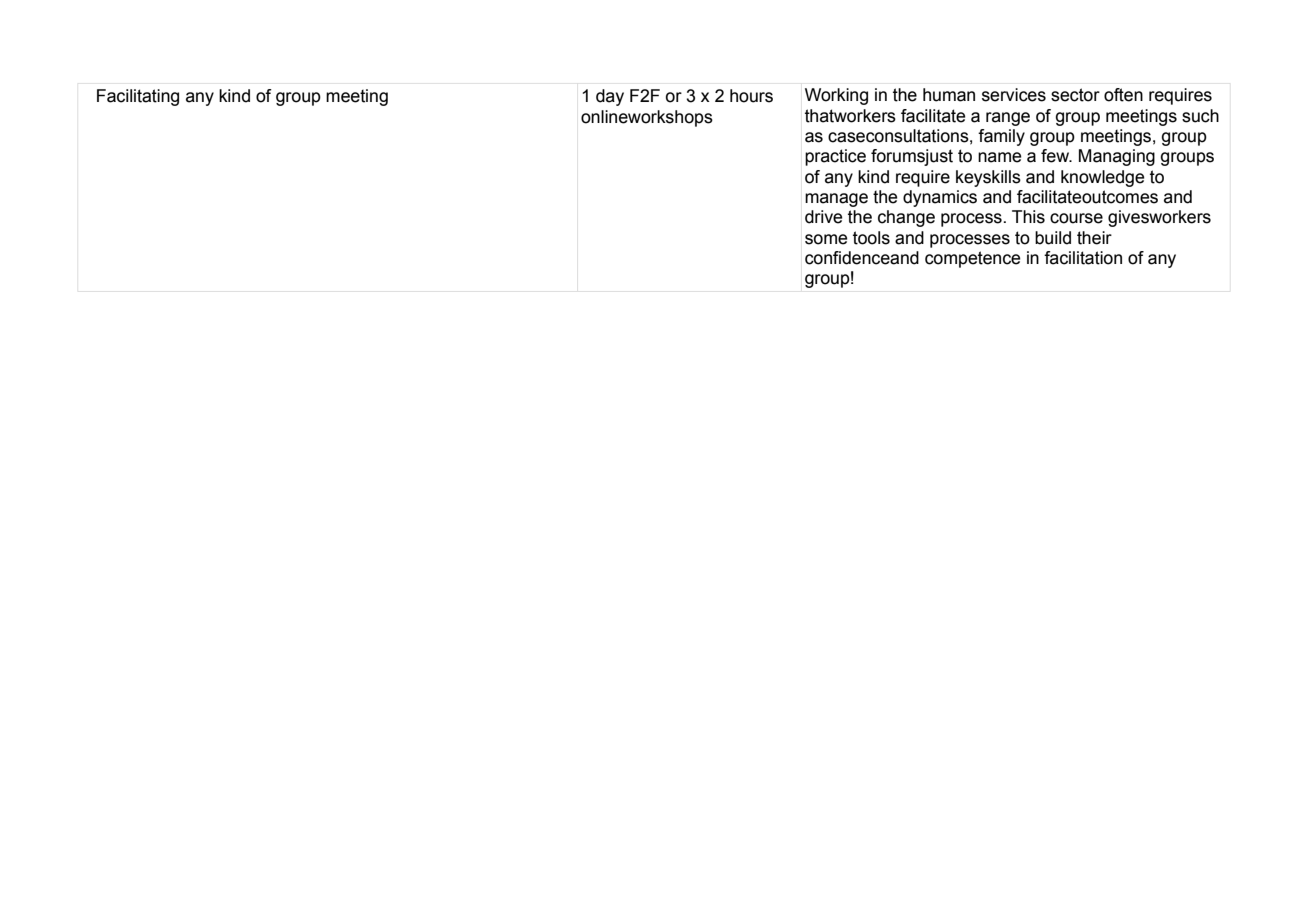 The image size is (1308, 924). Describe the element at coordinates (1075, 95) in the page. I see `sector` at that location.
